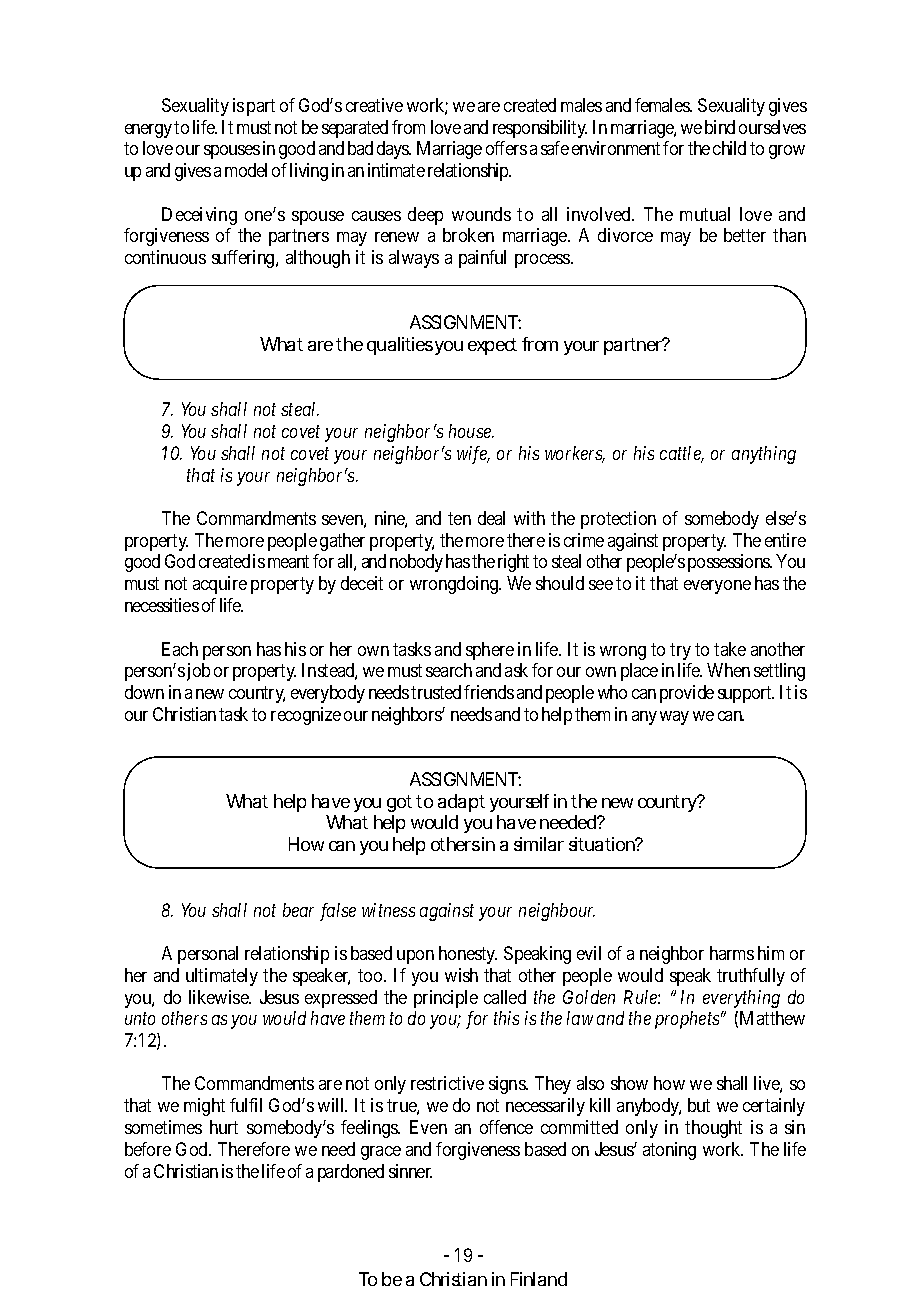  Describe the element at coordinates (489, 692) in the screenshot. I see `friends` at that location.
